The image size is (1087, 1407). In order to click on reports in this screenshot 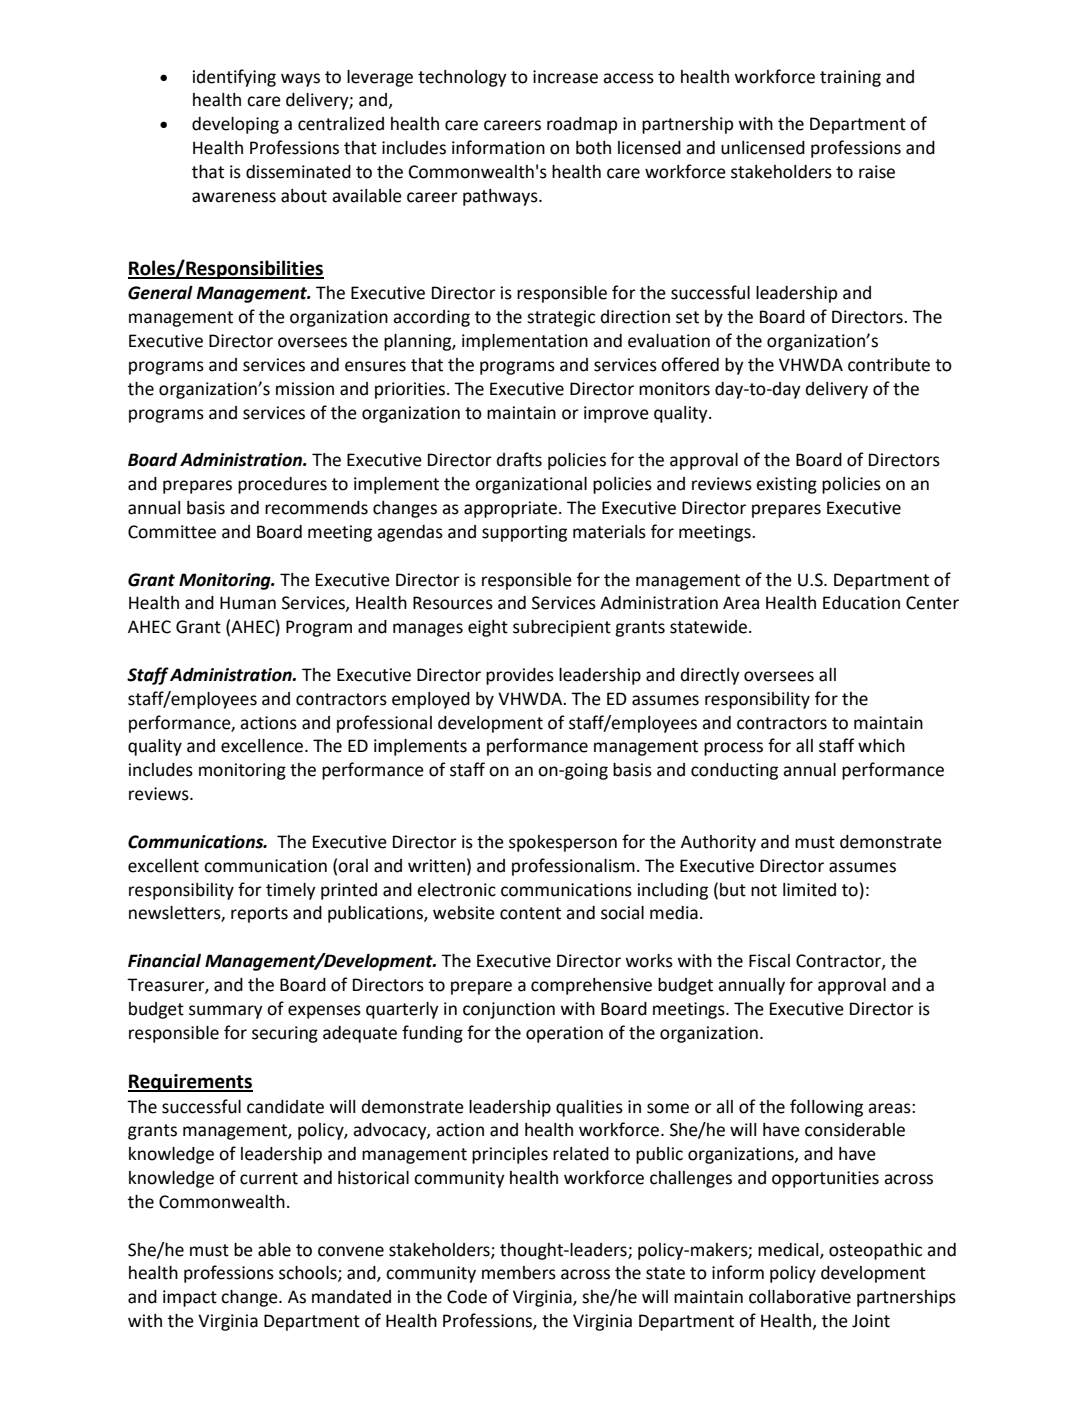, I will do `click(259, 915)`.
